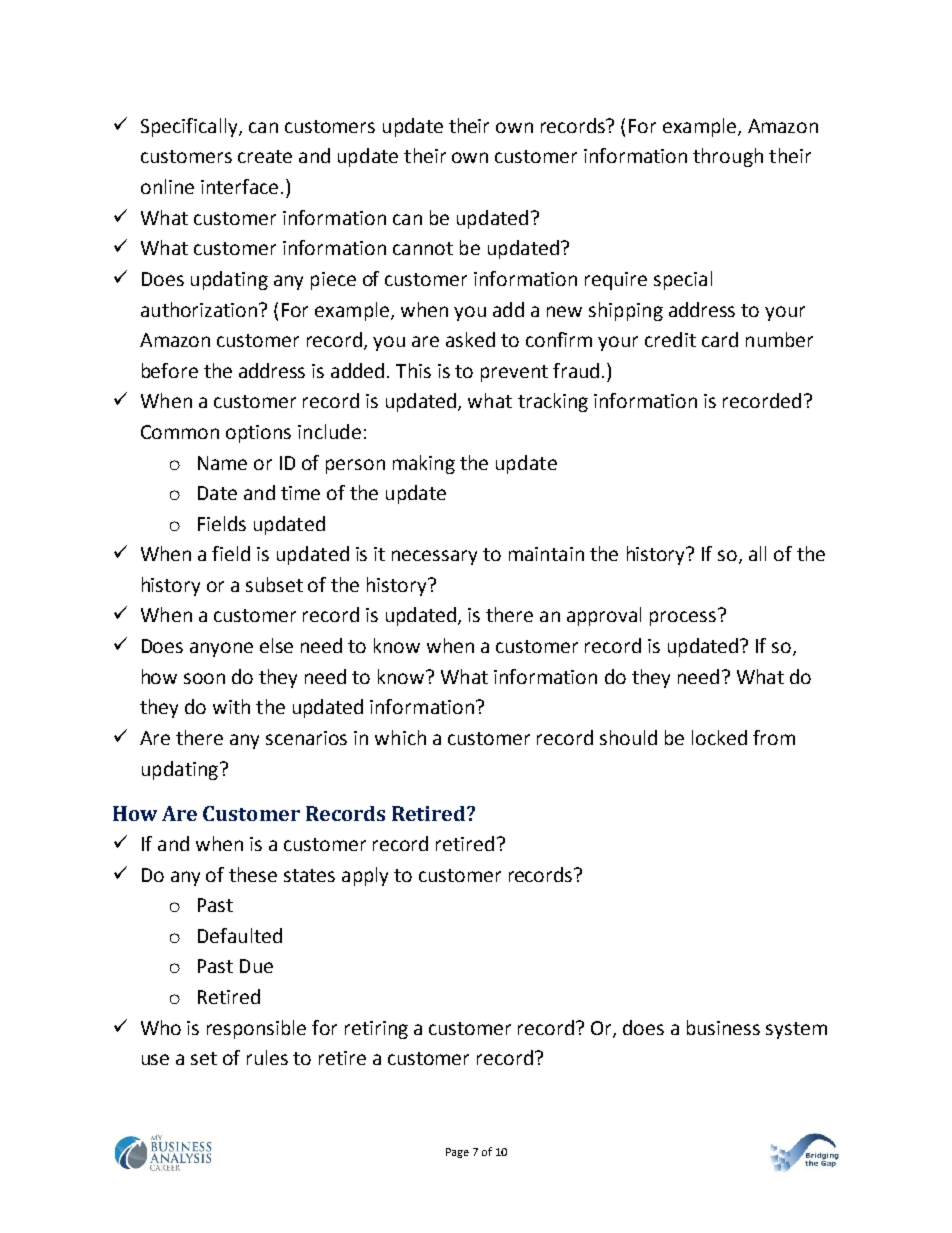  I want to click on cannot, so click(423, 248).
